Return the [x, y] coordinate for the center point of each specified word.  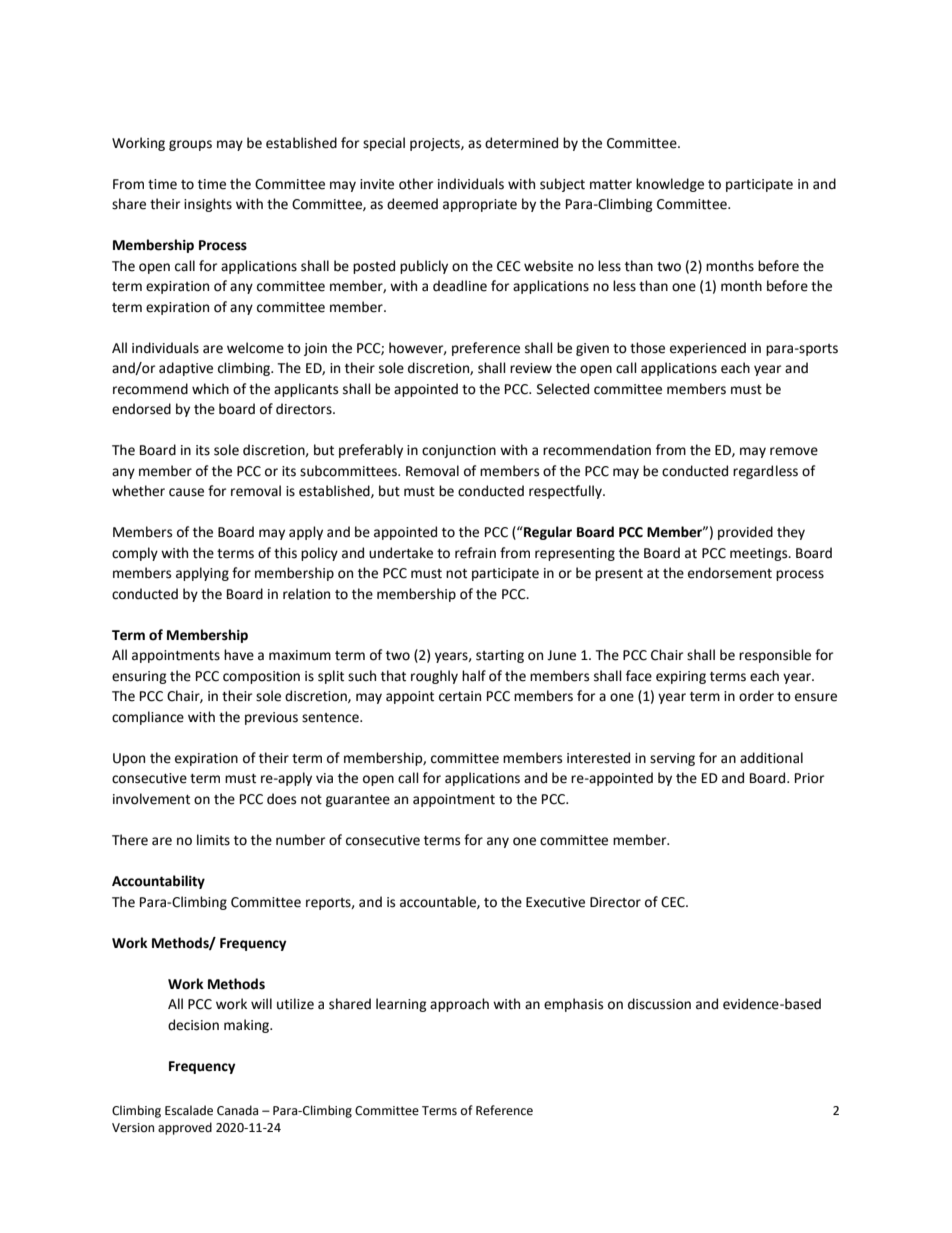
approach [459, 1005]
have [239, 655]
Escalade [189, 1110]
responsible [775, 656]
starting [500, 656]
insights [208, 205]
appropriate [480, 205]
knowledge [670, 185]
